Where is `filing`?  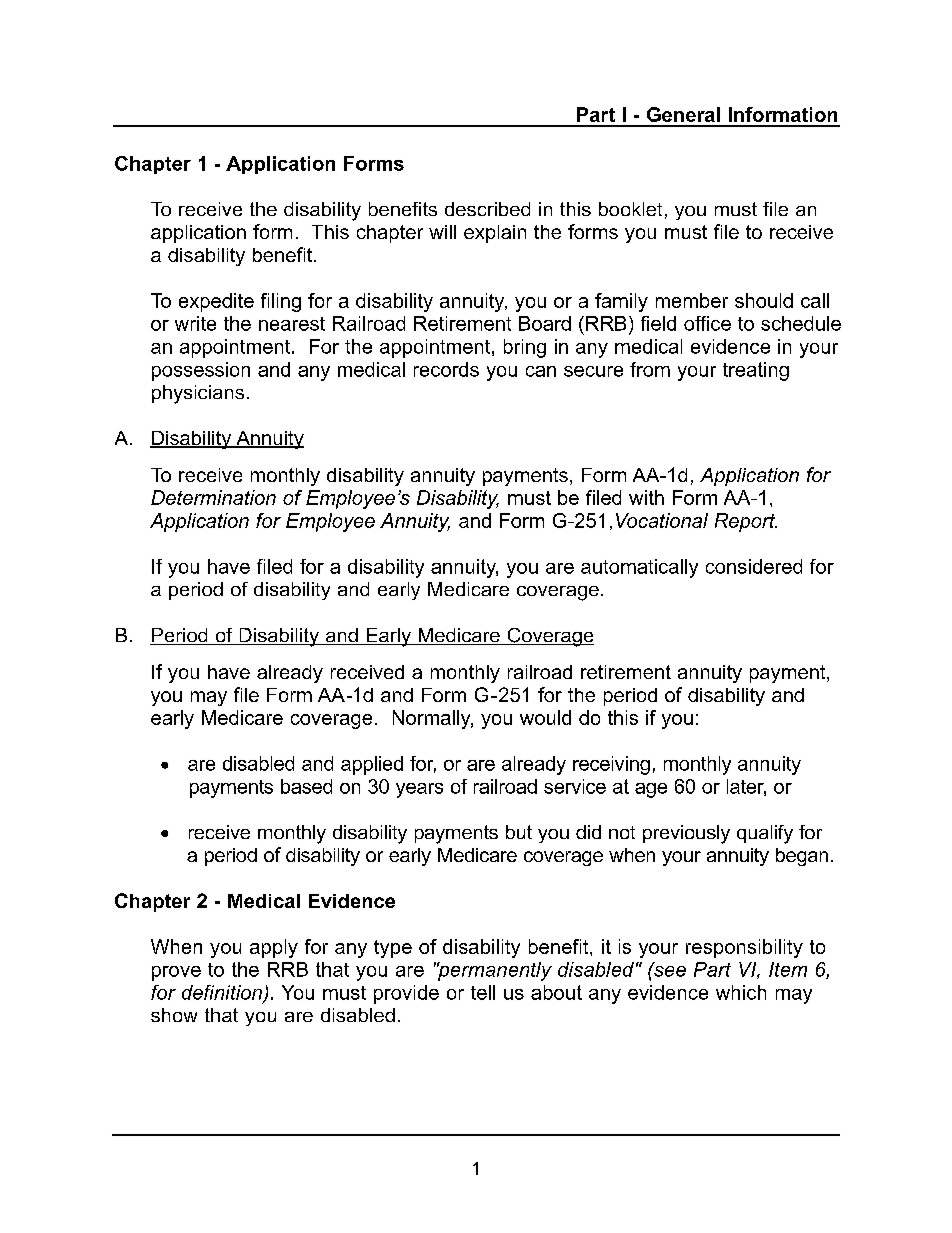
filing is located at coordinates (281, 302).
